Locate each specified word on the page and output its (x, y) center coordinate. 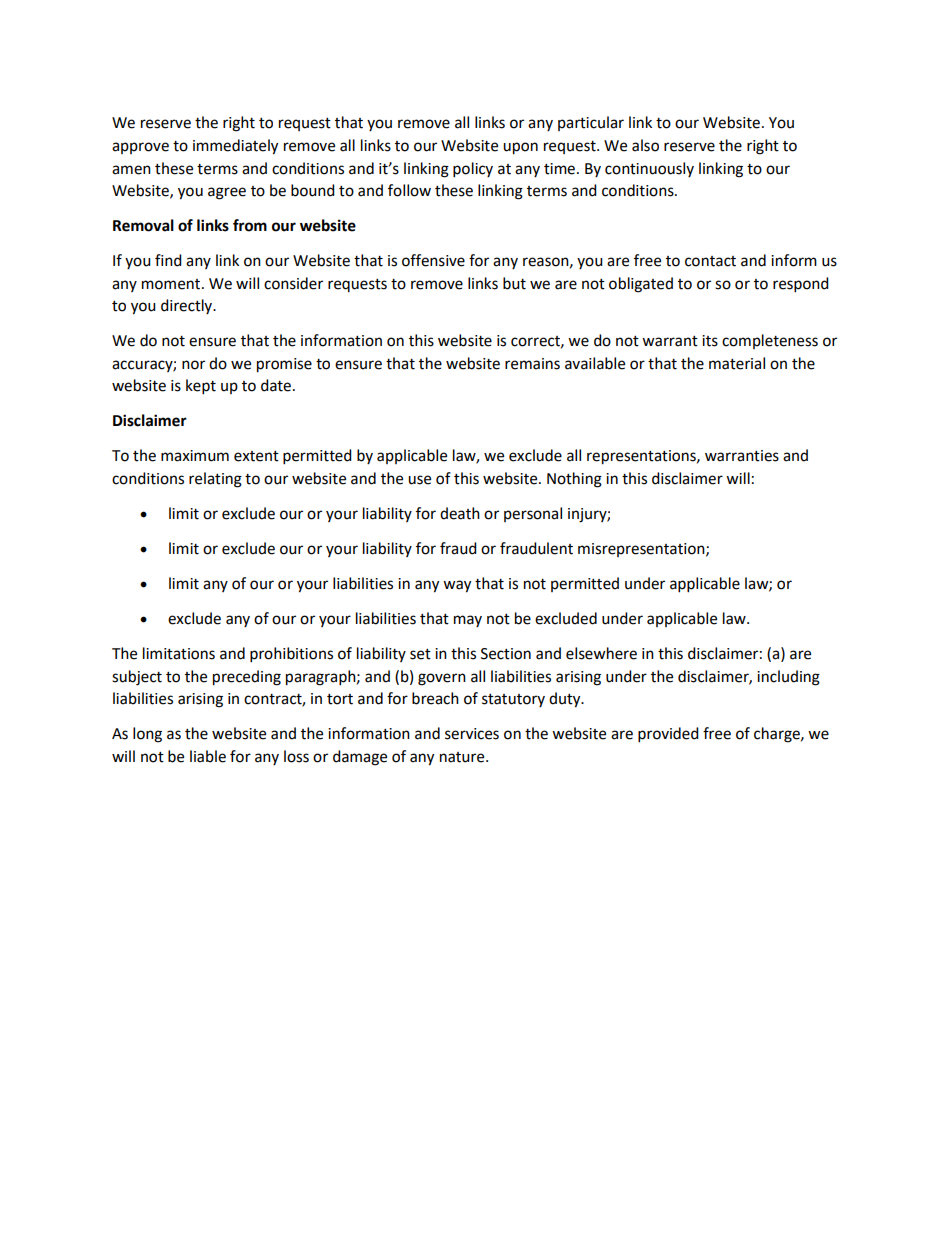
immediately (235, 147)
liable (208, 756)
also (645, 145)
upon (520, 148)
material (737, 363)
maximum (195, 456)
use (419, 480)
